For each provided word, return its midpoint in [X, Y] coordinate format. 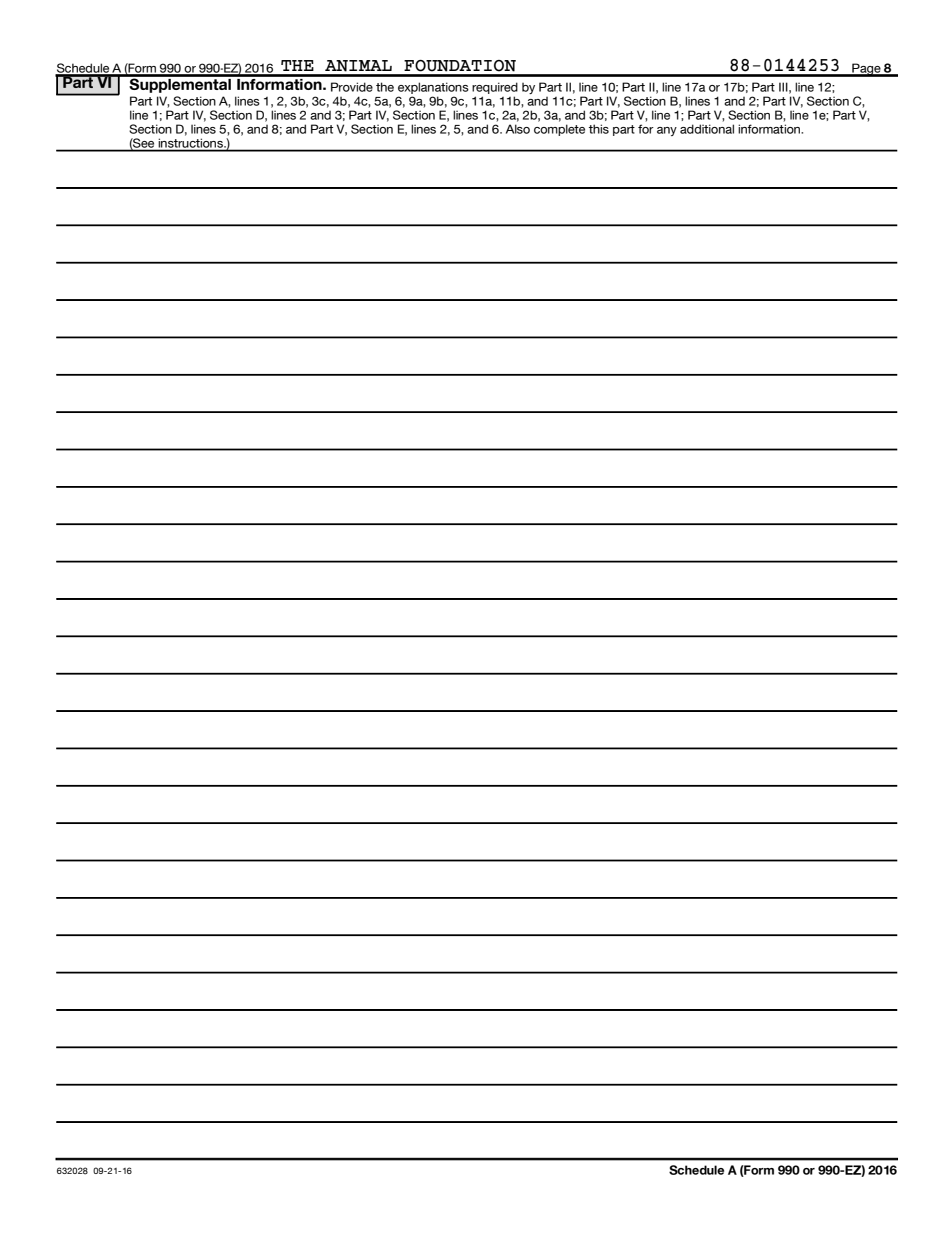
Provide [352, 87]
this [599, 129]
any [667, 131]
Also [518, 129]
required [495, 88]
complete [559, 130]
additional [707, 129]
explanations [433, 88]
